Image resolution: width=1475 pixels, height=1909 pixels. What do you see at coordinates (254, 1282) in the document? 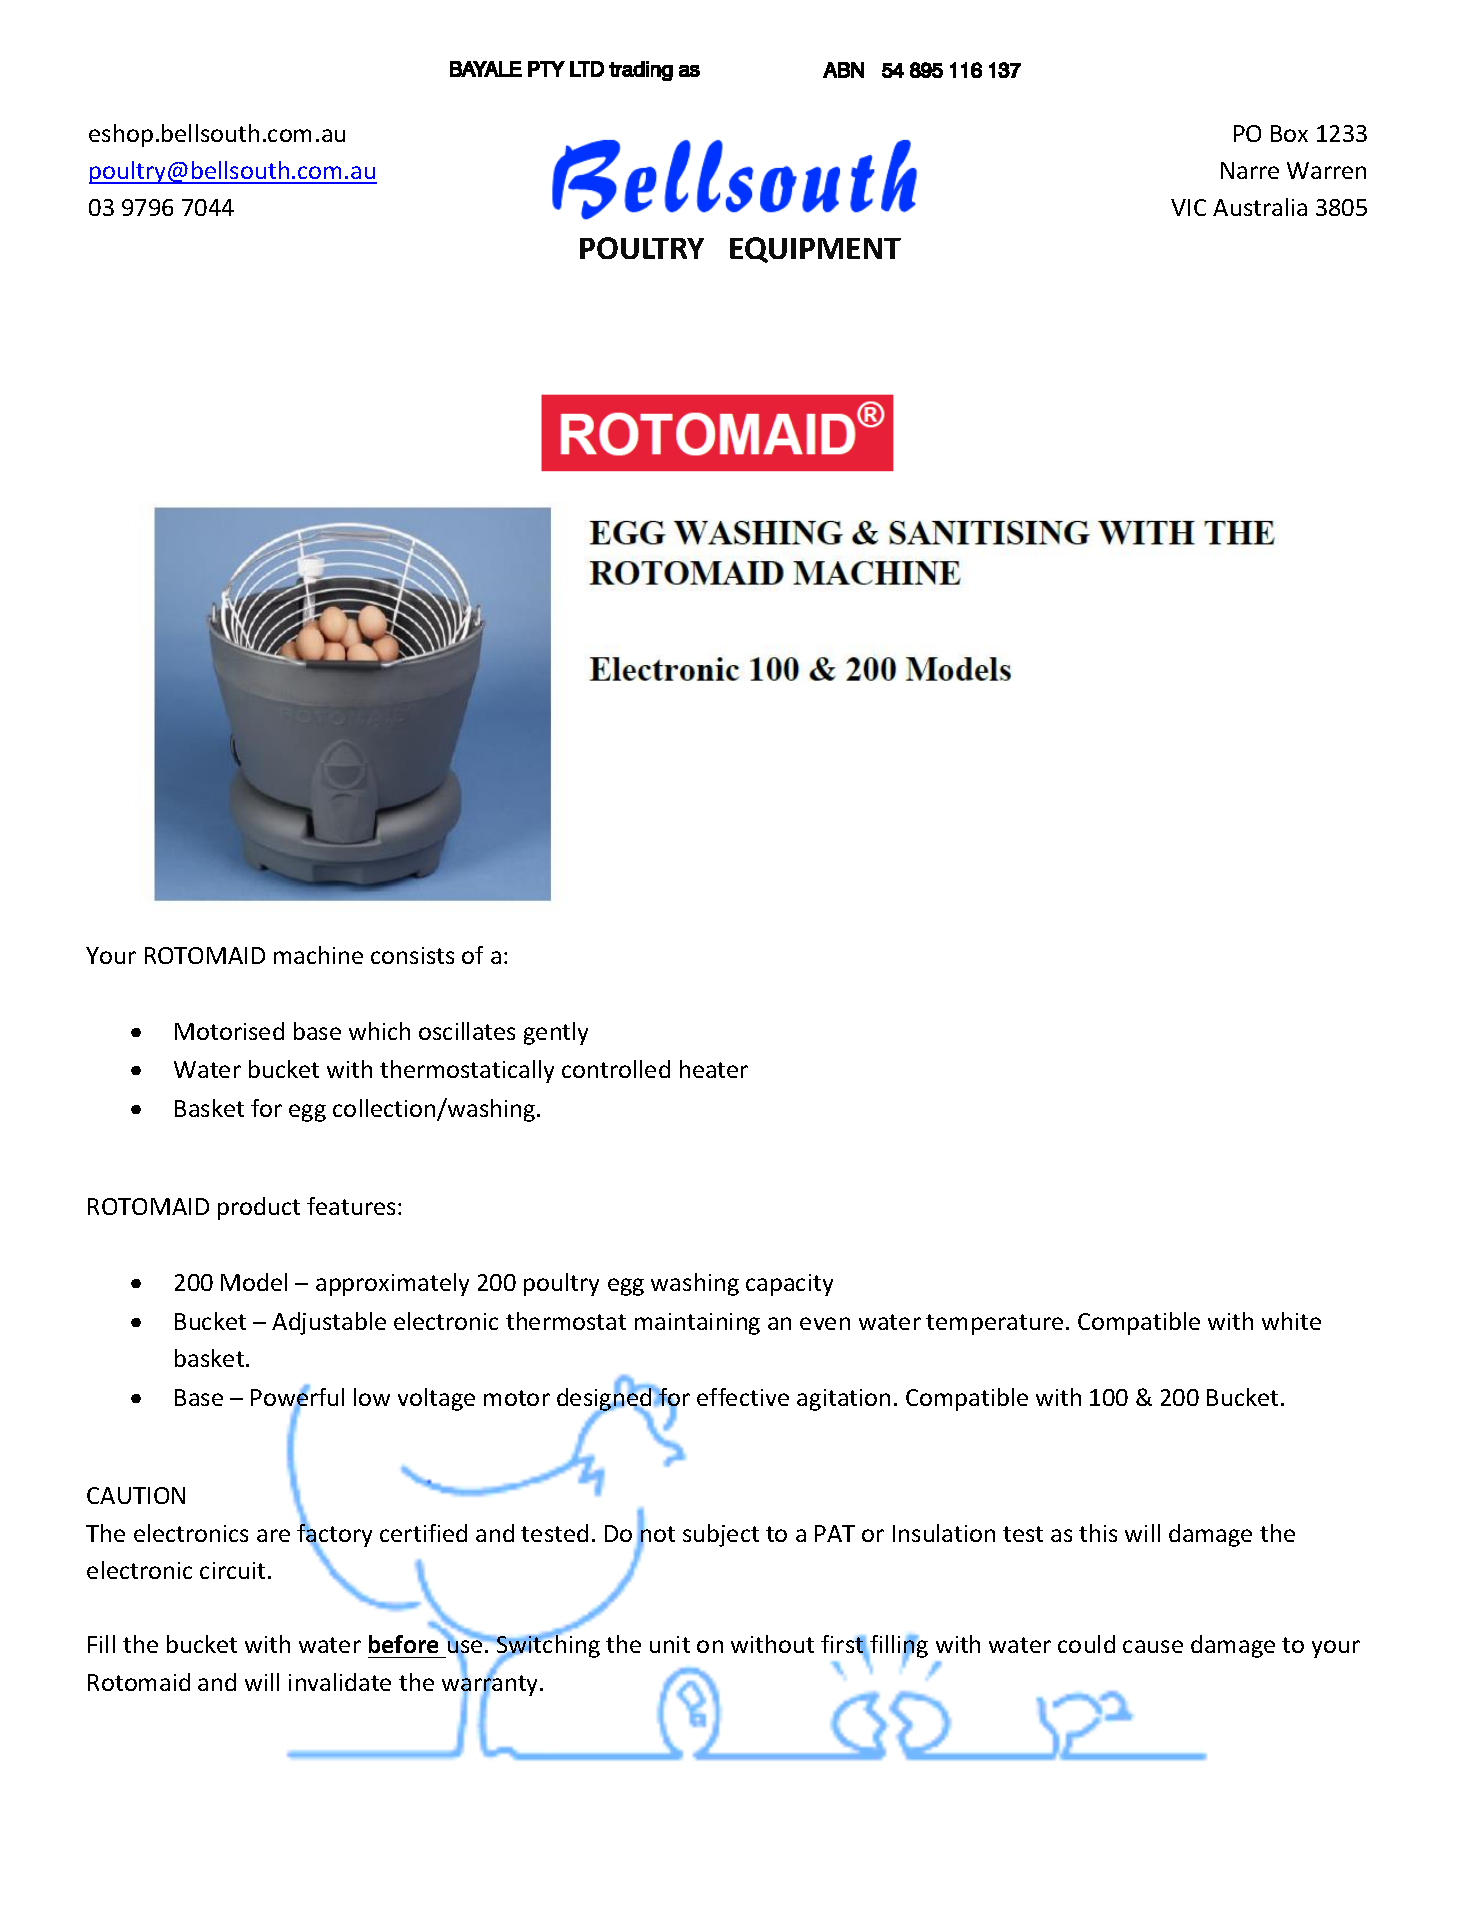
I see `Model` at bounding box center [254, 1282].
